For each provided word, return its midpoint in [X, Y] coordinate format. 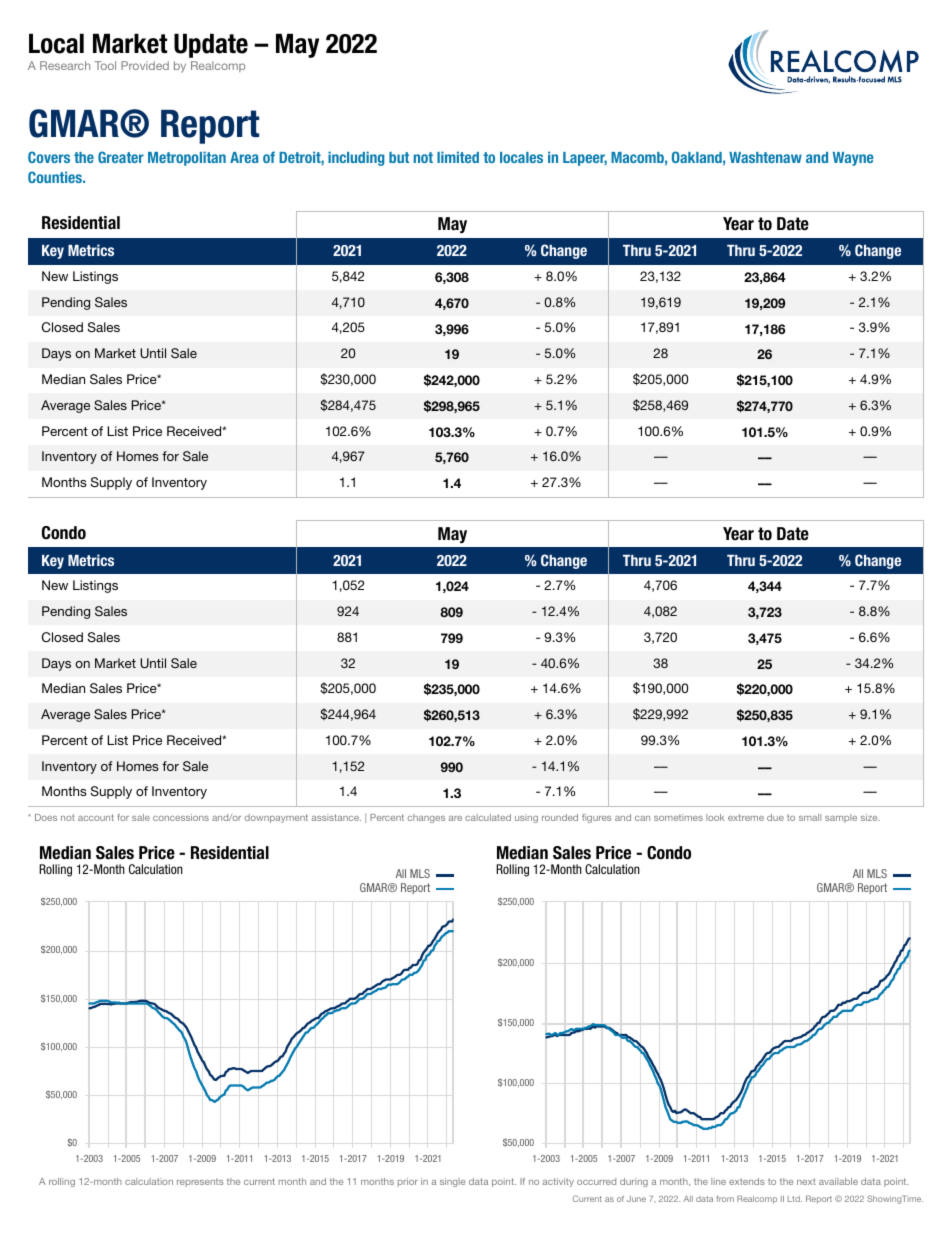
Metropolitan [187, 158]
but [399, 157]
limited [458, 157]
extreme [746, 817]
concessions [181, 817]
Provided [145, 65]
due [775, 817]
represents [200, 1182]
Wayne [853, 159]
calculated [488, 817]
